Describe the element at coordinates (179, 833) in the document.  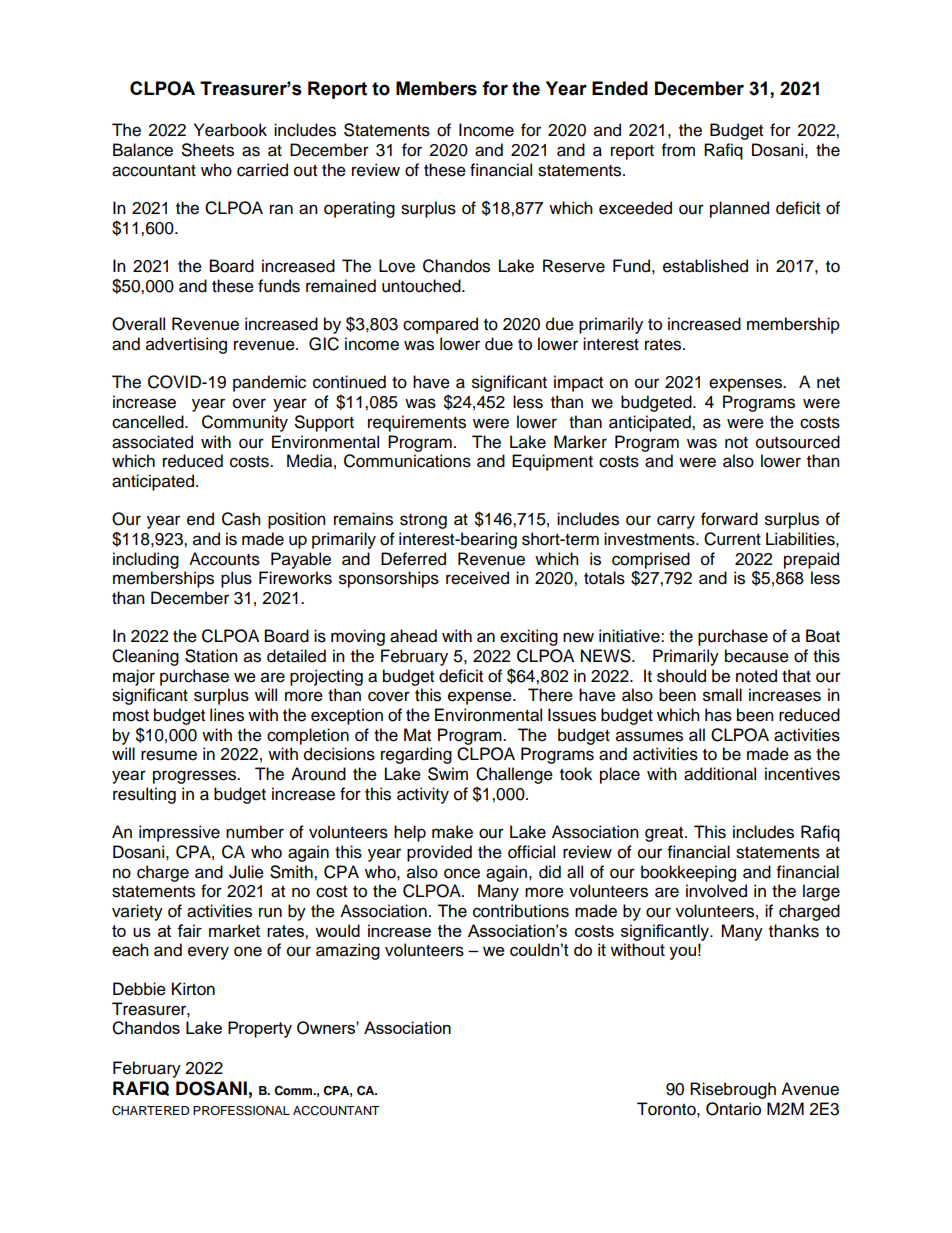
I see `impressive` at that location.
